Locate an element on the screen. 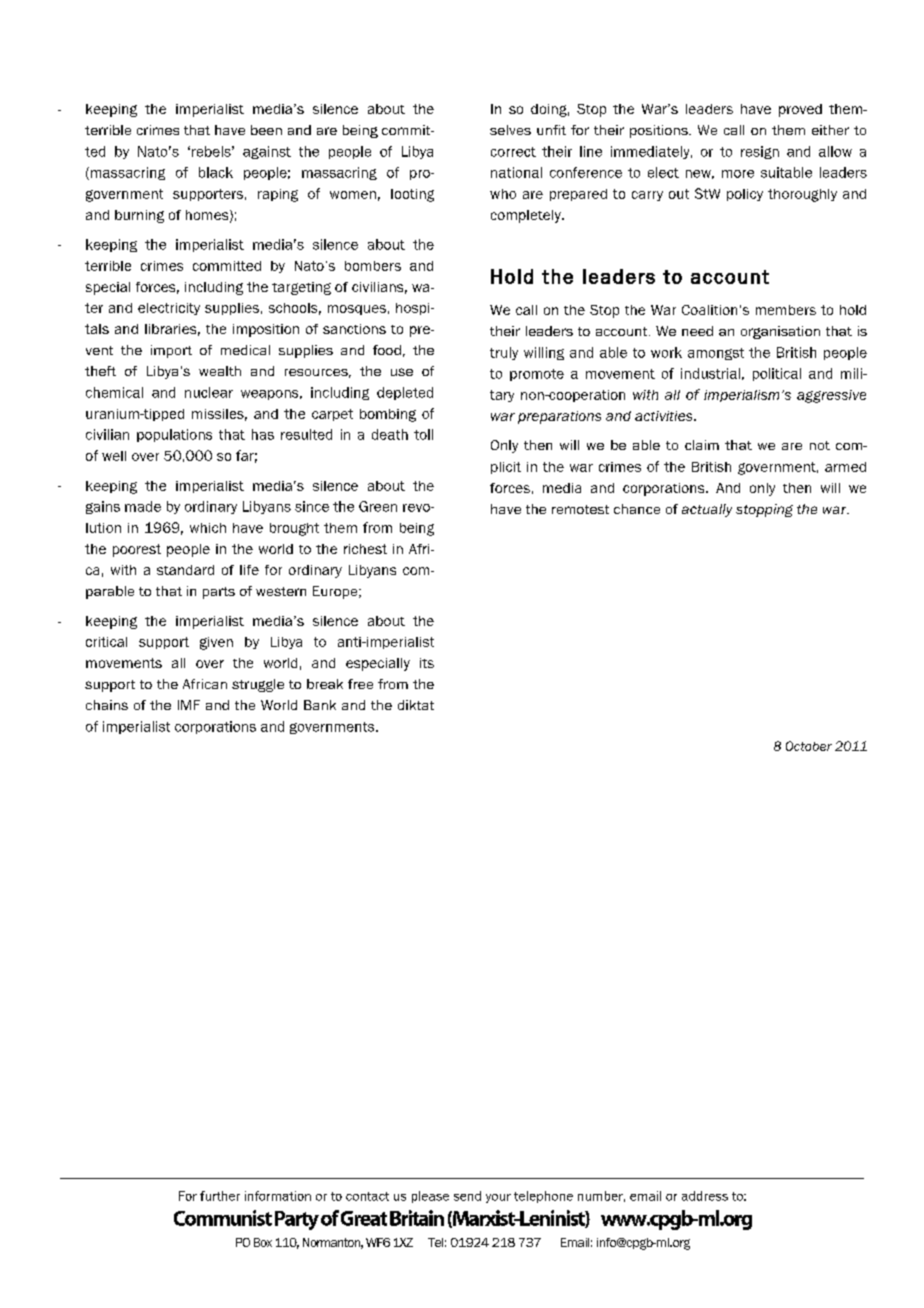 The image size is (924, 1308). resign is located at coordinates (760, 152).
